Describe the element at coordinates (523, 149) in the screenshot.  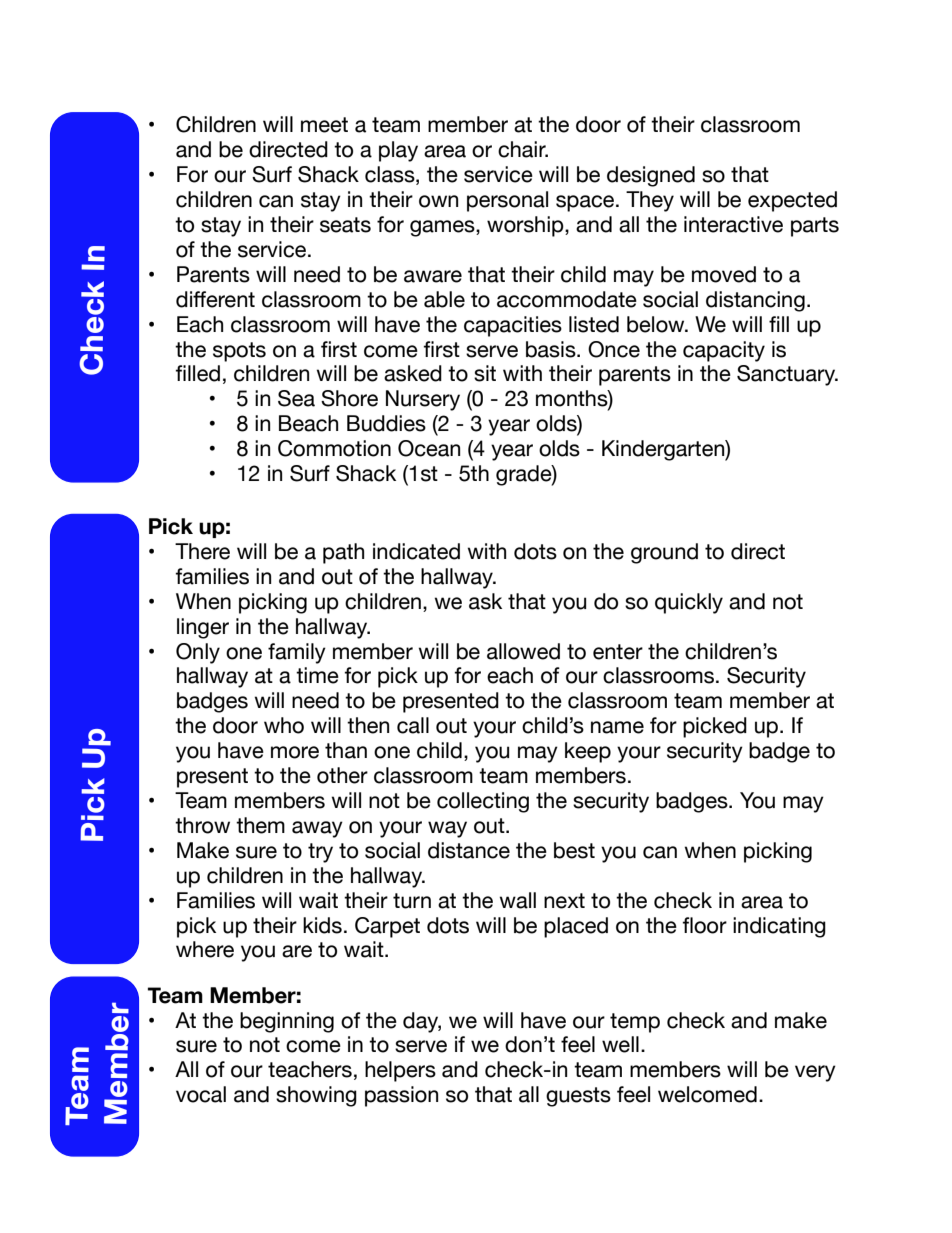
I see `chair` at that location.
